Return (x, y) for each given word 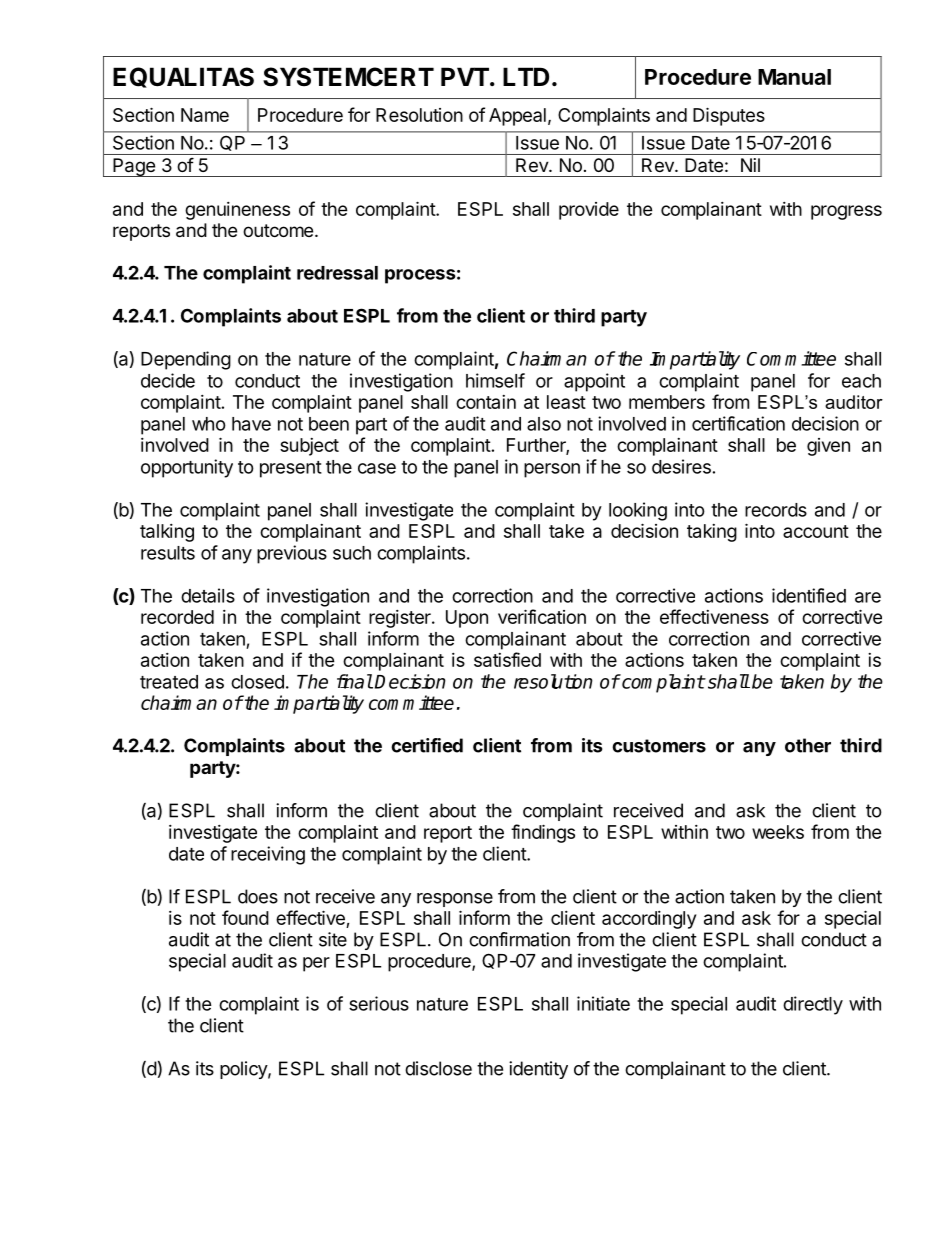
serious (379, 1003)
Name (205, 115)
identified (809, 595)
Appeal (517, 117)
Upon (467, 619)
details (208, 595)
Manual (794, 77)
